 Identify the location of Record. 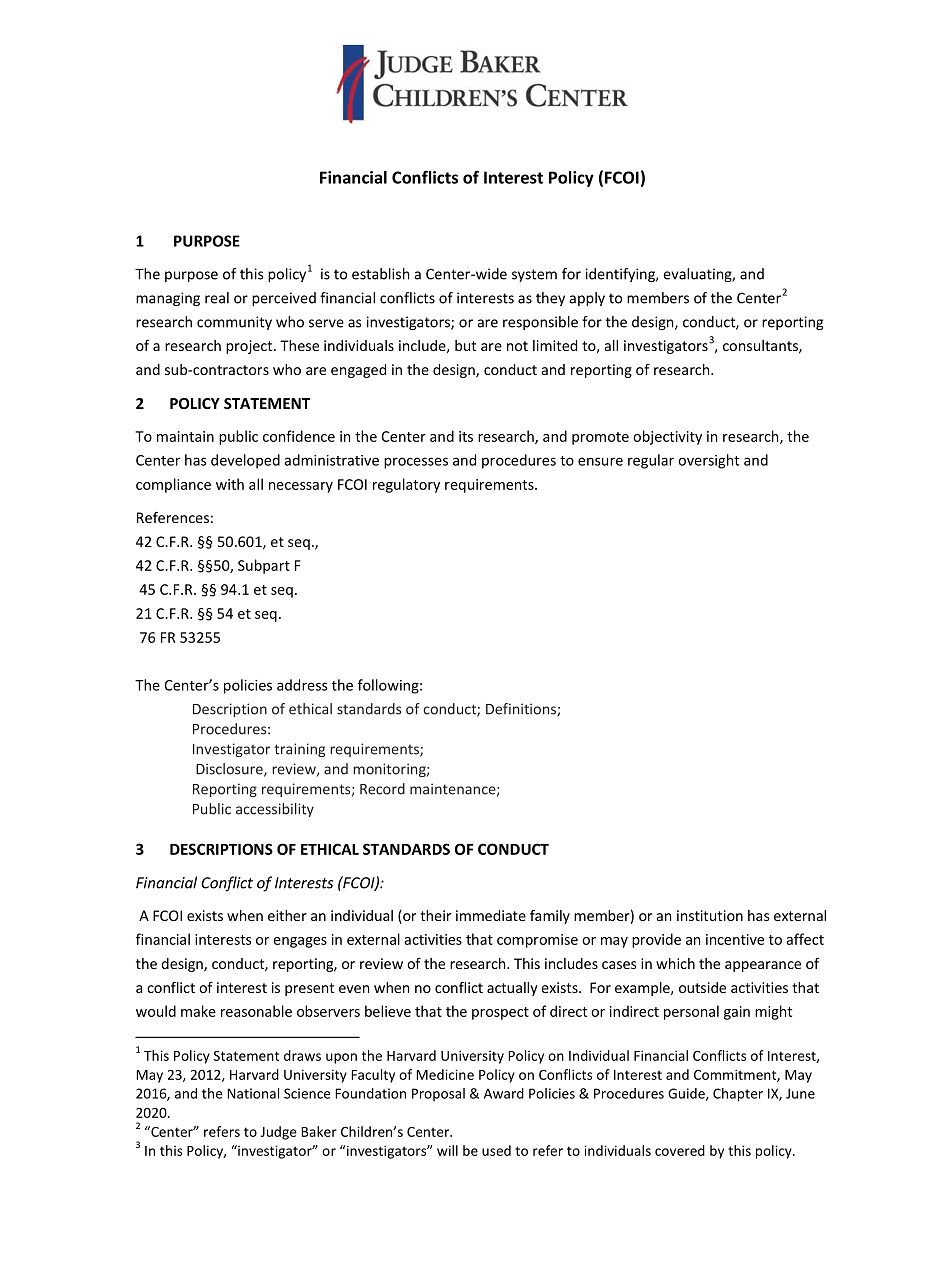
(382, 789).
